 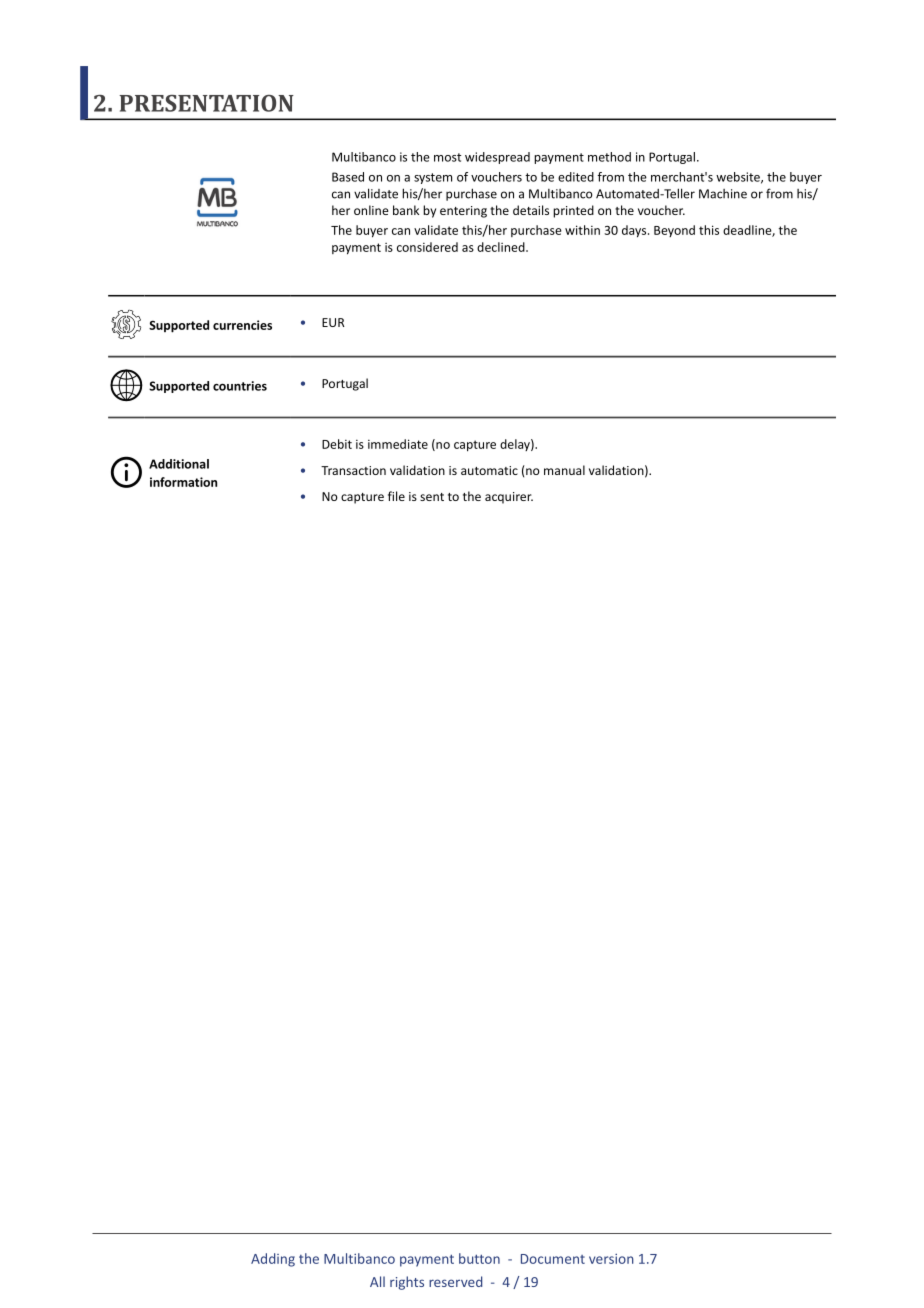 I want to click on Adding, so click(x=273, y=1260).
